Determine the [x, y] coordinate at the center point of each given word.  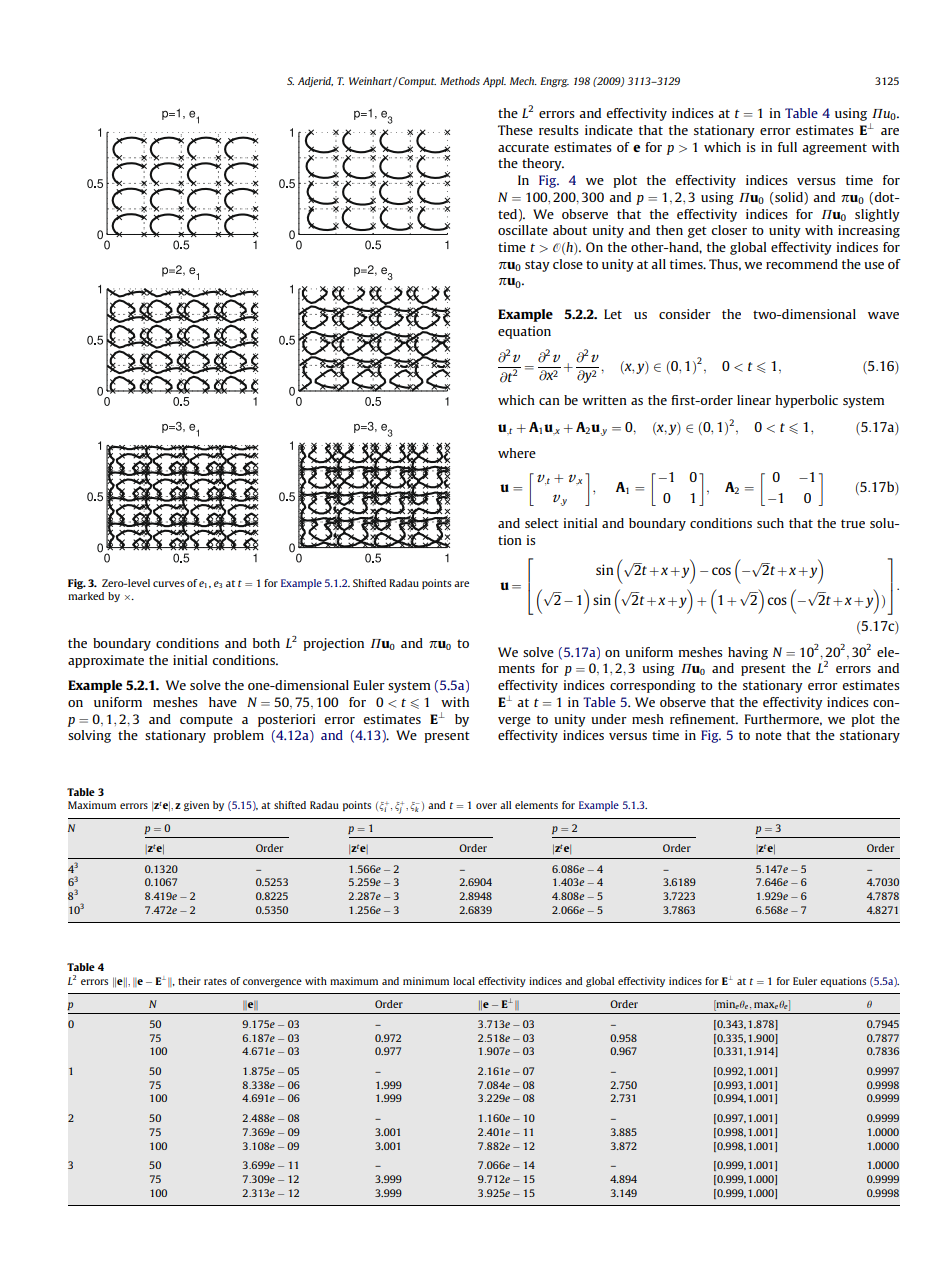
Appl [494, 82]
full [787, 147]
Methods [460, 81]
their [189, 981]
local [464, 981]
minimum [426, 981]
